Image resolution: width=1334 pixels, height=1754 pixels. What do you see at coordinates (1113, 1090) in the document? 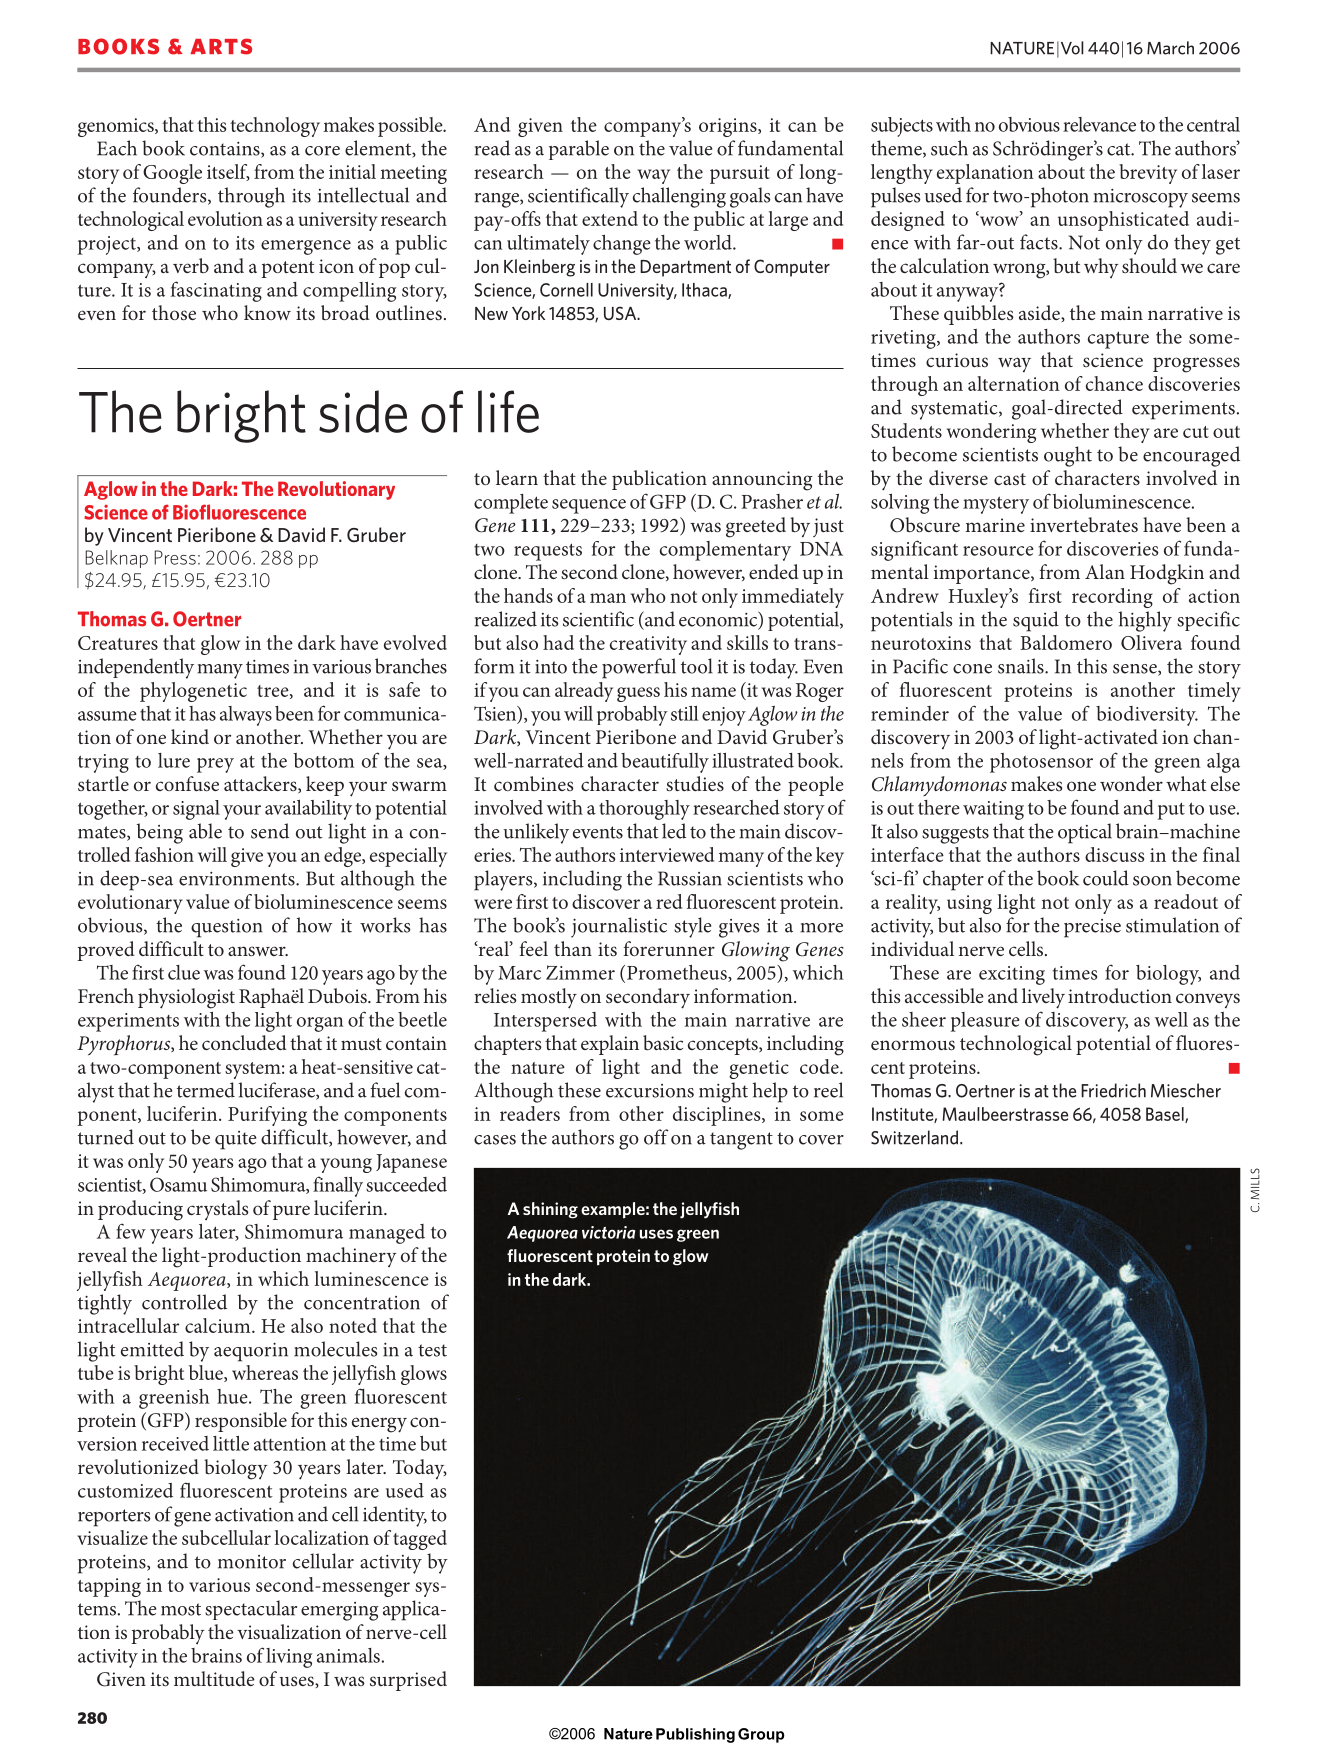
I see `Friedrich` at bounding box center [1113, 1090].
